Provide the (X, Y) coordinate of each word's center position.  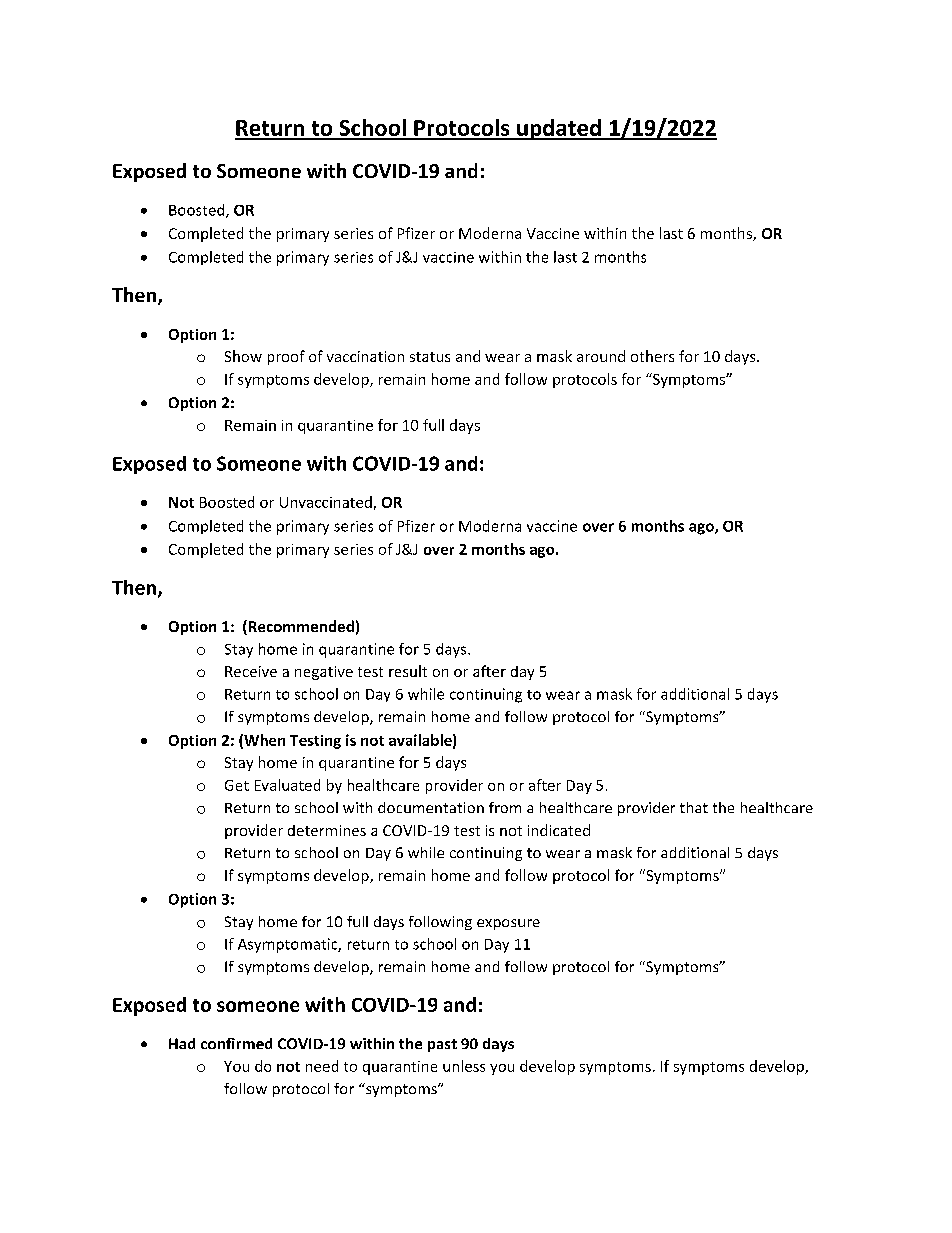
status (430, 357)
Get (237, 785)
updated (559, 129)
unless (464, 1066)
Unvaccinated (326, 502)
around (601, 356)
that (694, 807)
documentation (431, 807)
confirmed (236, 1043)
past (442, 1045)
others (652, 356)
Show (243, 356)
